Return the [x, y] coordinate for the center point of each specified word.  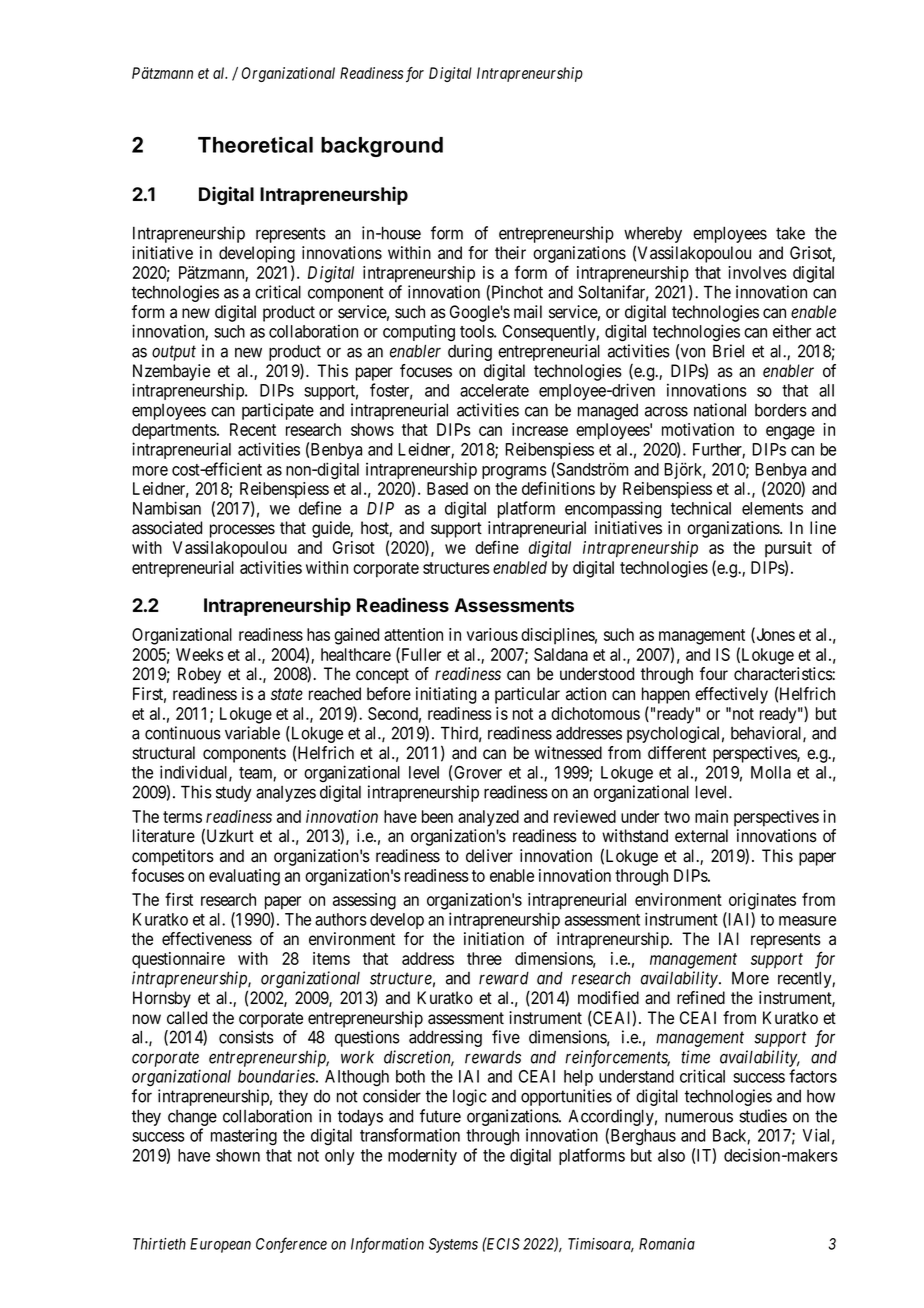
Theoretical [255, 145]
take [790, 233]
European [220, 1245]
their [510, 253]
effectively [731, 695]
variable [252, 733]
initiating [446, 695]
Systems [453, 1245]
